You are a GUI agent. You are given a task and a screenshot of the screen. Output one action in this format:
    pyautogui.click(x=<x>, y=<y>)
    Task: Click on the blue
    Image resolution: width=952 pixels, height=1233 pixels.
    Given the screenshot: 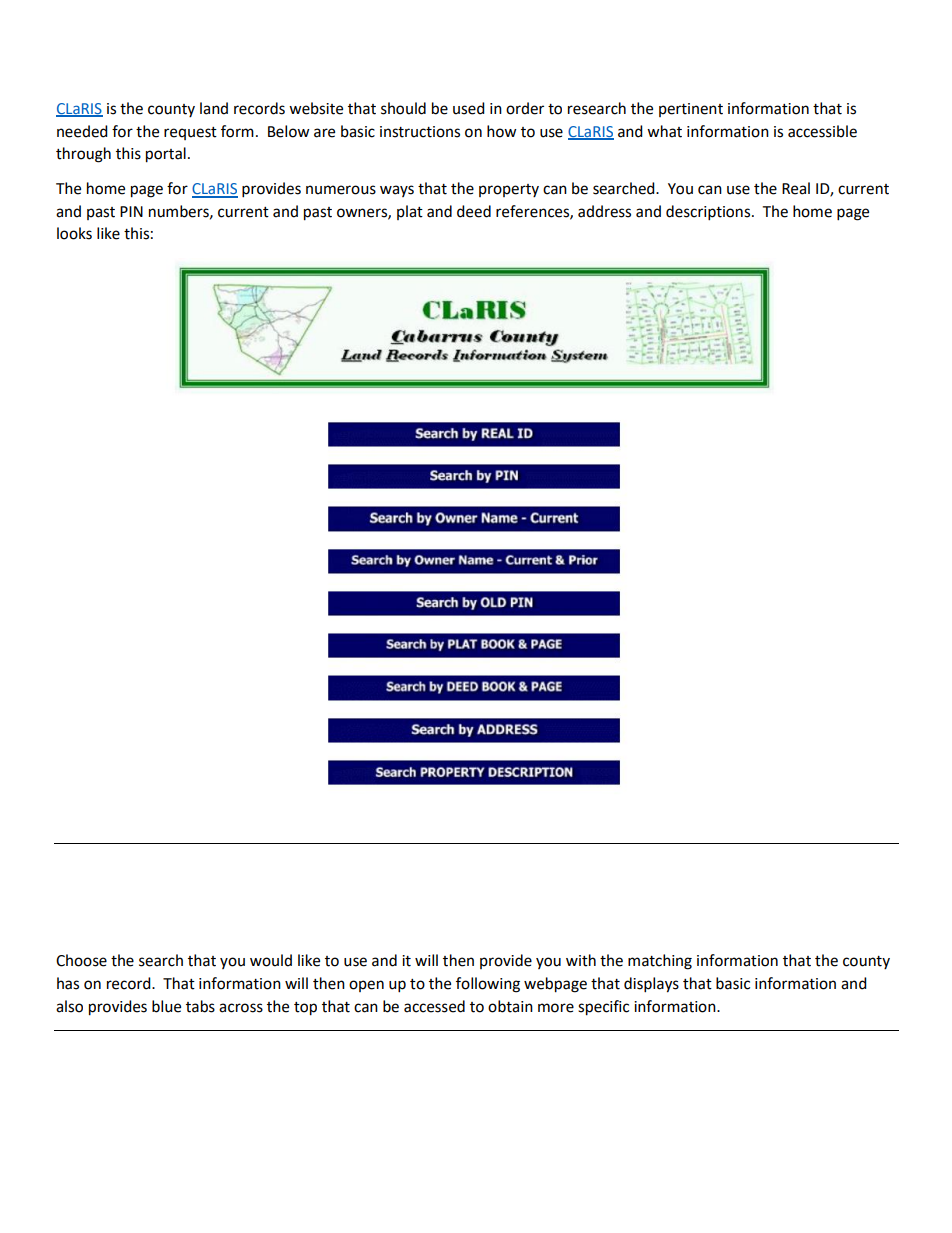 What is the action you would take?
    pyautogui.click(x=166, y=1006)
